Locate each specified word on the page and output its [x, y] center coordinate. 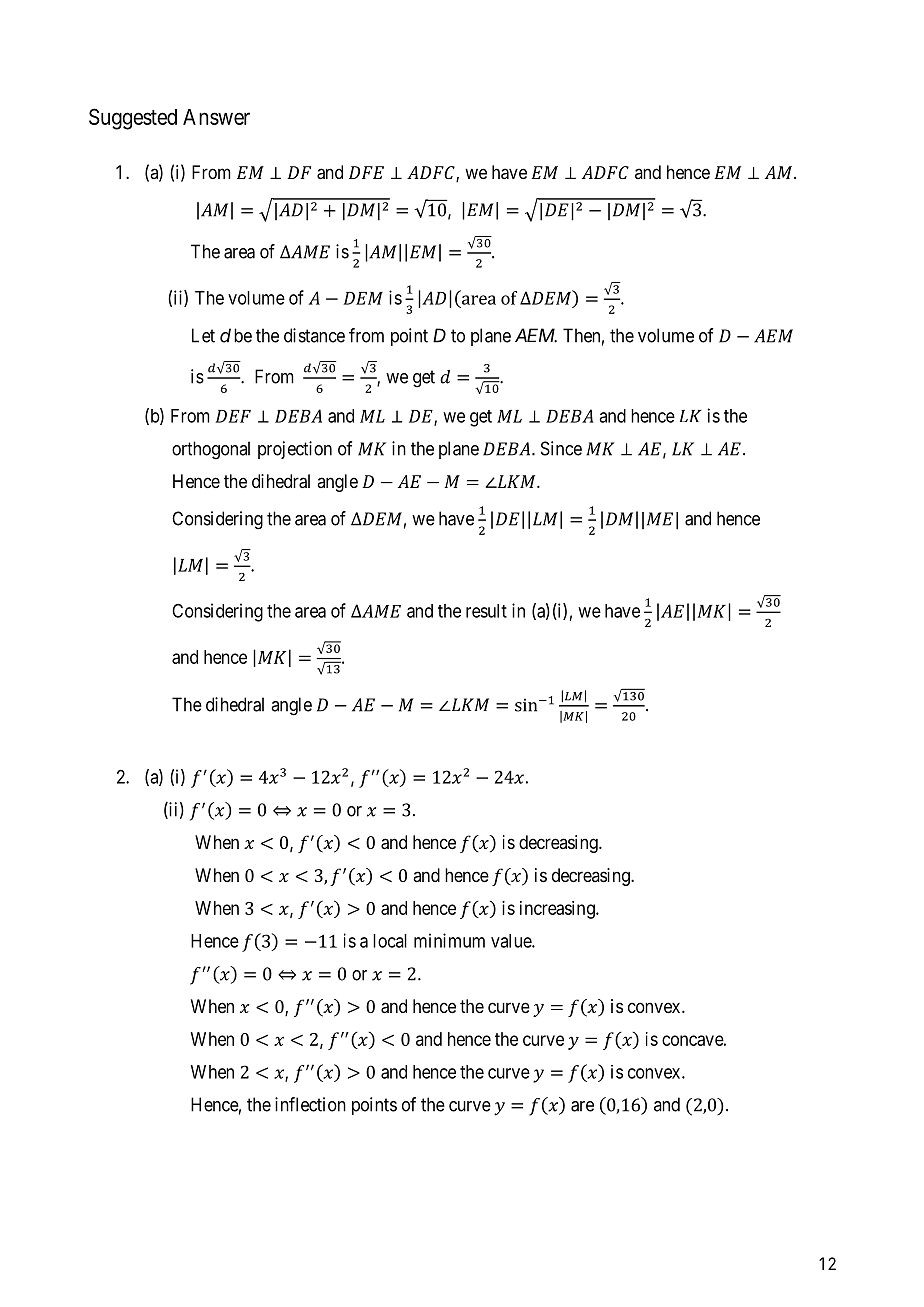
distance [314, 335]
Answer [216, 117]
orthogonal [211, 450]
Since [561, 448]
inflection [310, 1104]
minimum [449, 940]
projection [295, 450]
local [390, 941]
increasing [558, 910]
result [486, 611]
